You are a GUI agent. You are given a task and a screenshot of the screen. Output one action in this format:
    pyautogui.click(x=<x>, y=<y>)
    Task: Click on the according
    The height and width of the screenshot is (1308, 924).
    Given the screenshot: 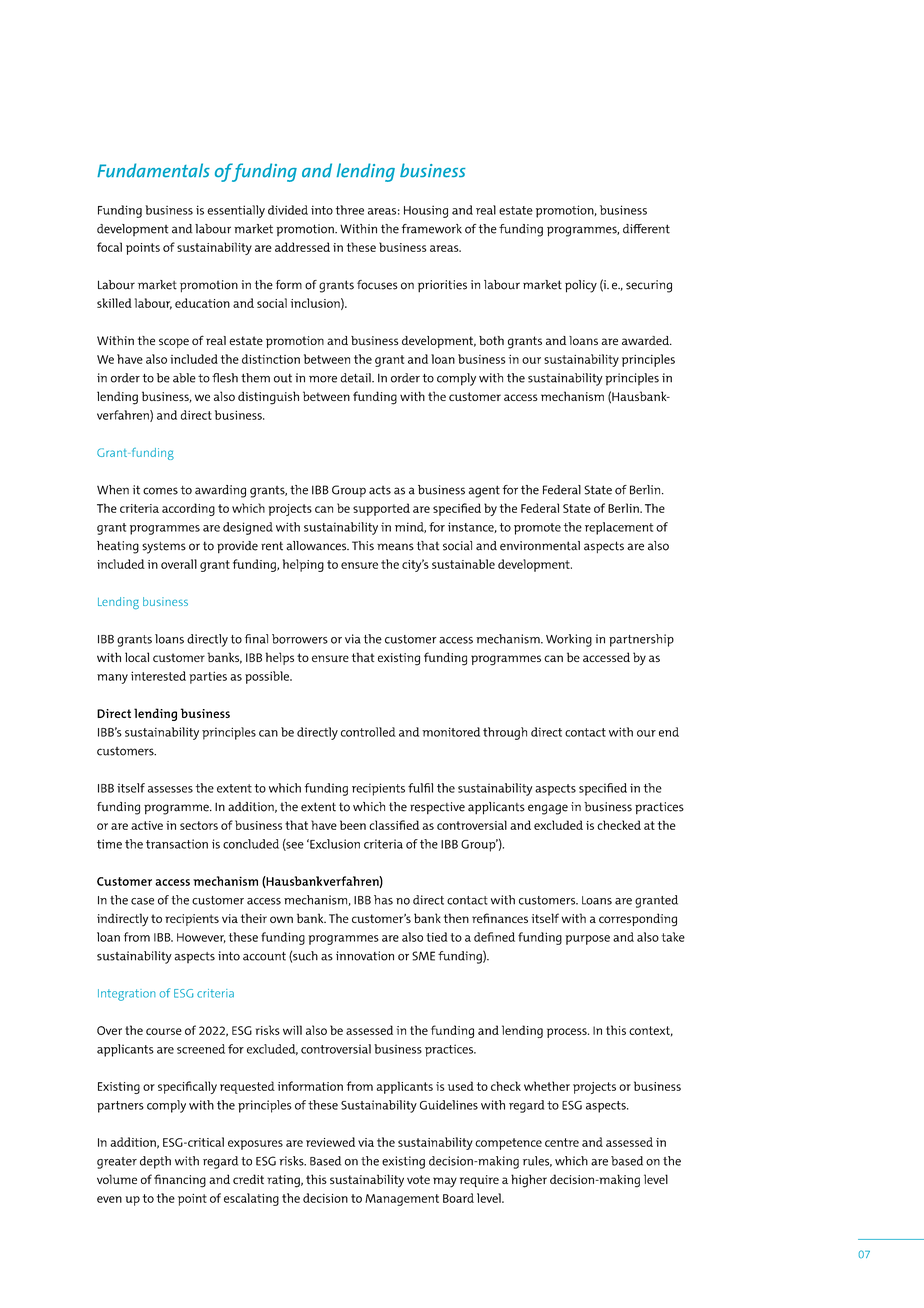 What is the action you would take?
    pyautogui.click(x=188, y=509)
